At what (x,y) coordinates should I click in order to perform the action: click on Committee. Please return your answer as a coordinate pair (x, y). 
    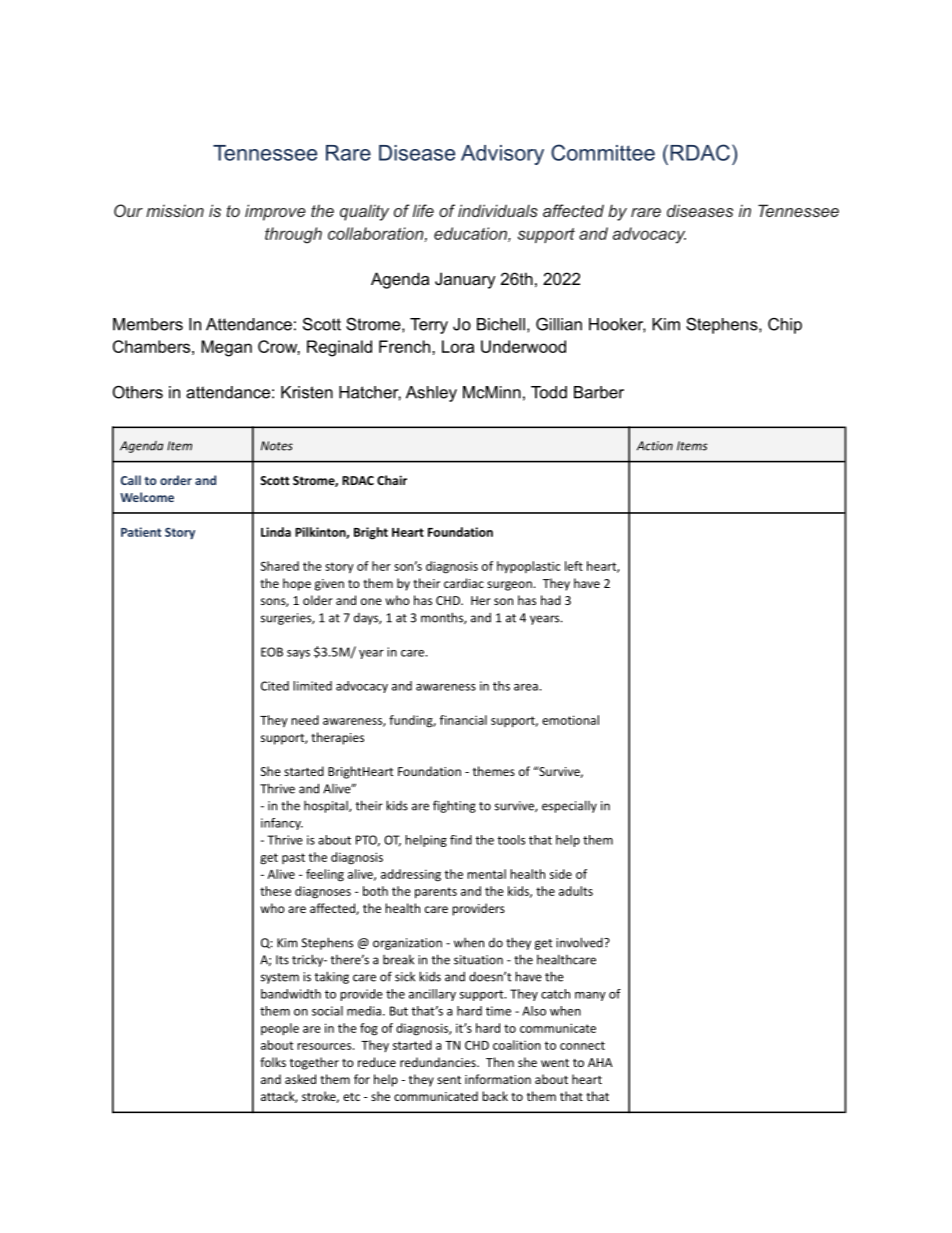
    Looking at the image, I should click on (603, 152).
